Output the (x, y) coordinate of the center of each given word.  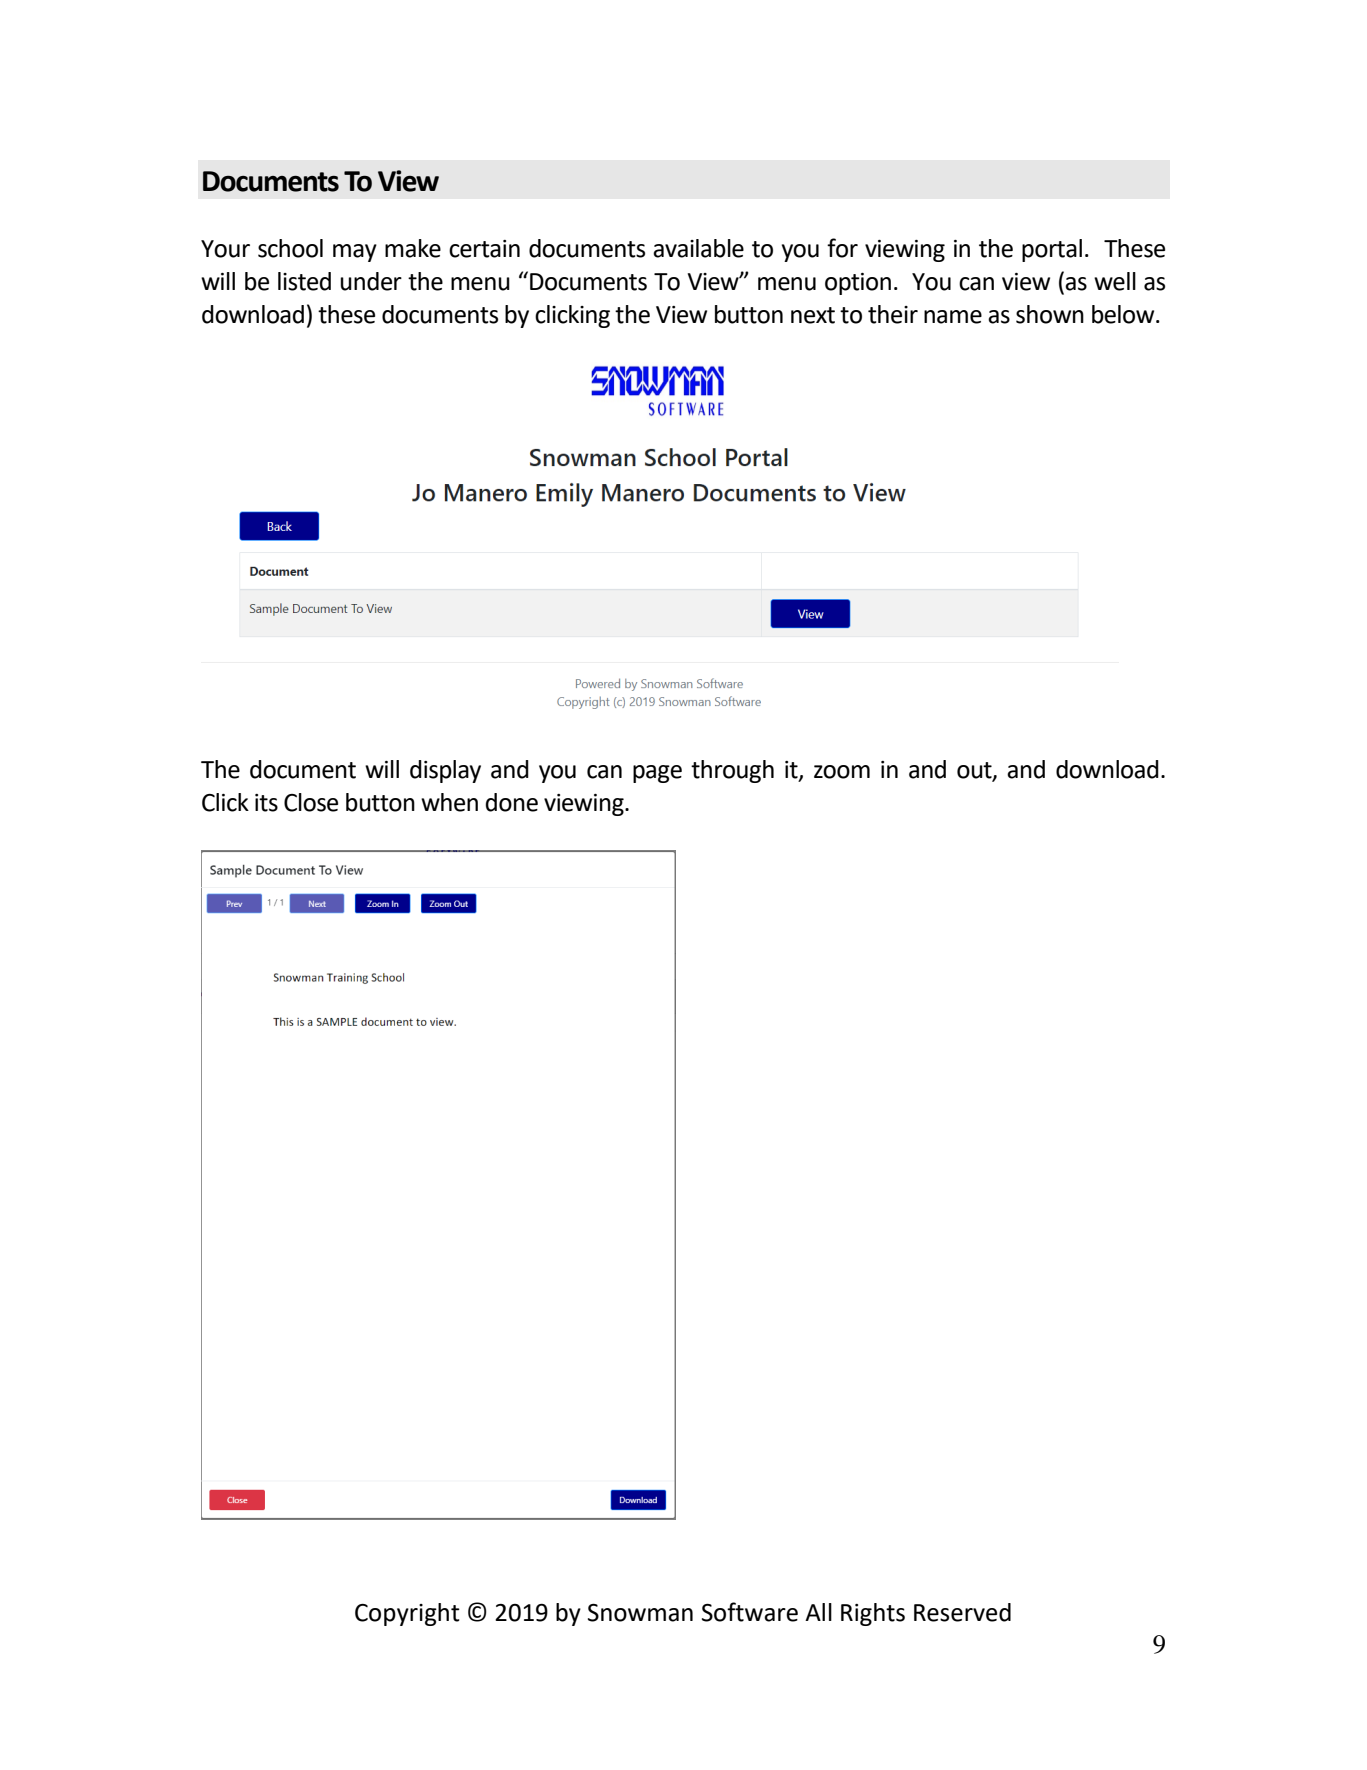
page (657, 774)
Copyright (407, 1614)
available (698, 248)
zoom (842, 772)
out (975, 771)
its (266, 803)
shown (1050, 314)
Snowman (640, 1613)
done (512, 802)
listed (304, 281)
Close (311, 802)
